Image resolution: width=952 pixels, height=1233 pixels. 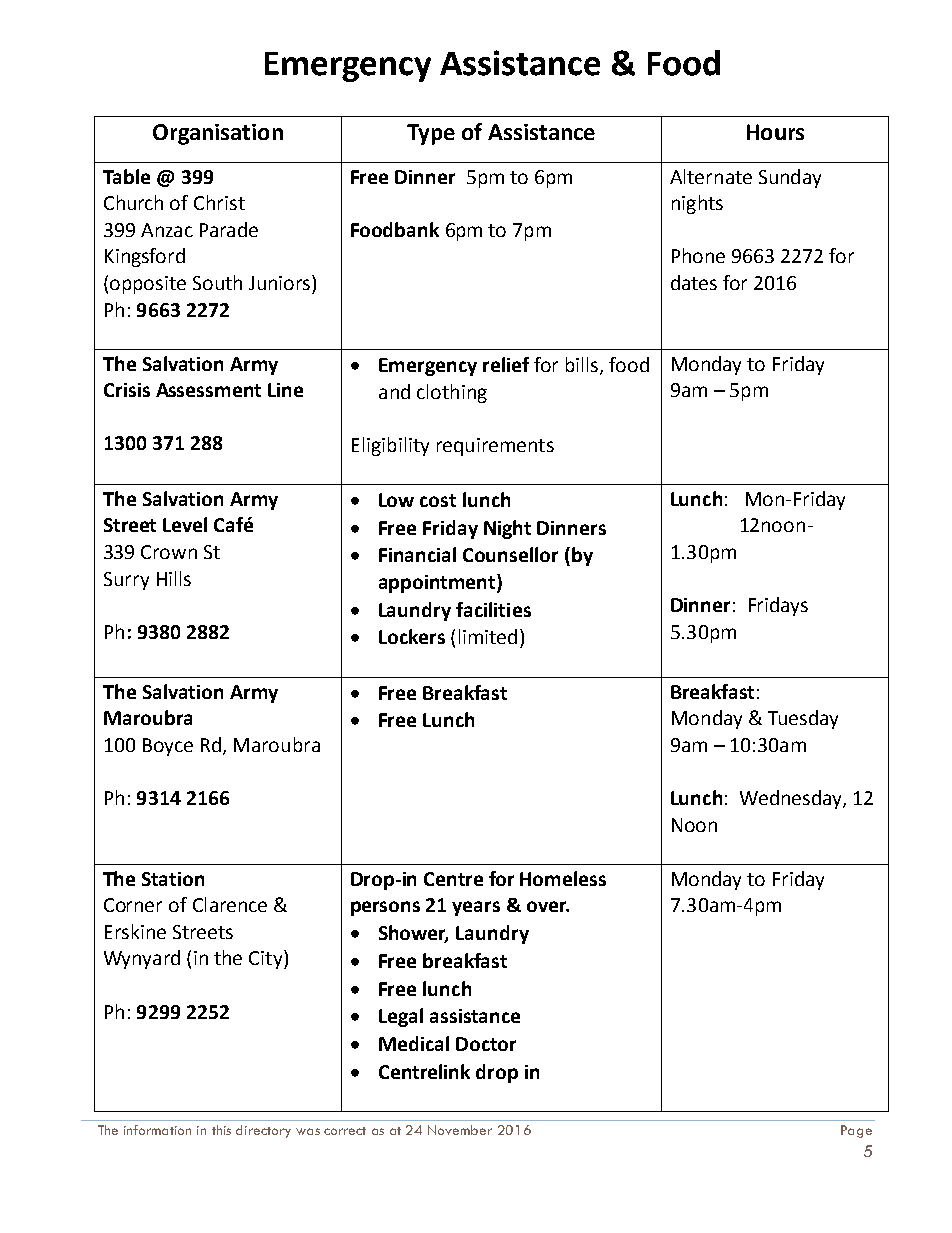 I want to click on Wednesday, so click(x=792, y=799).
